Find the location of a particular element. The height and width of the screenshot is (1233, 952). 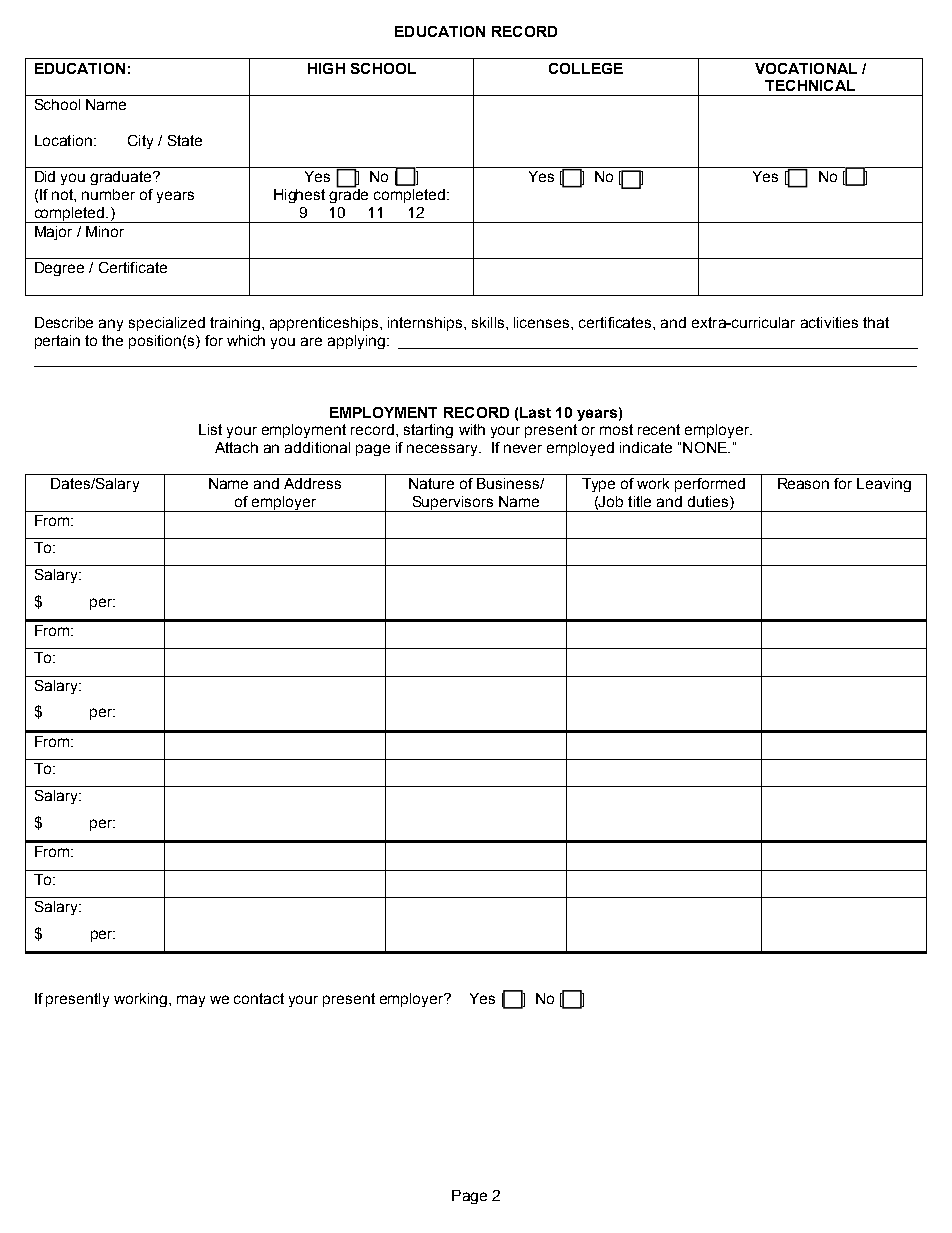

Supervisors is located at coordinates (453, 504).
